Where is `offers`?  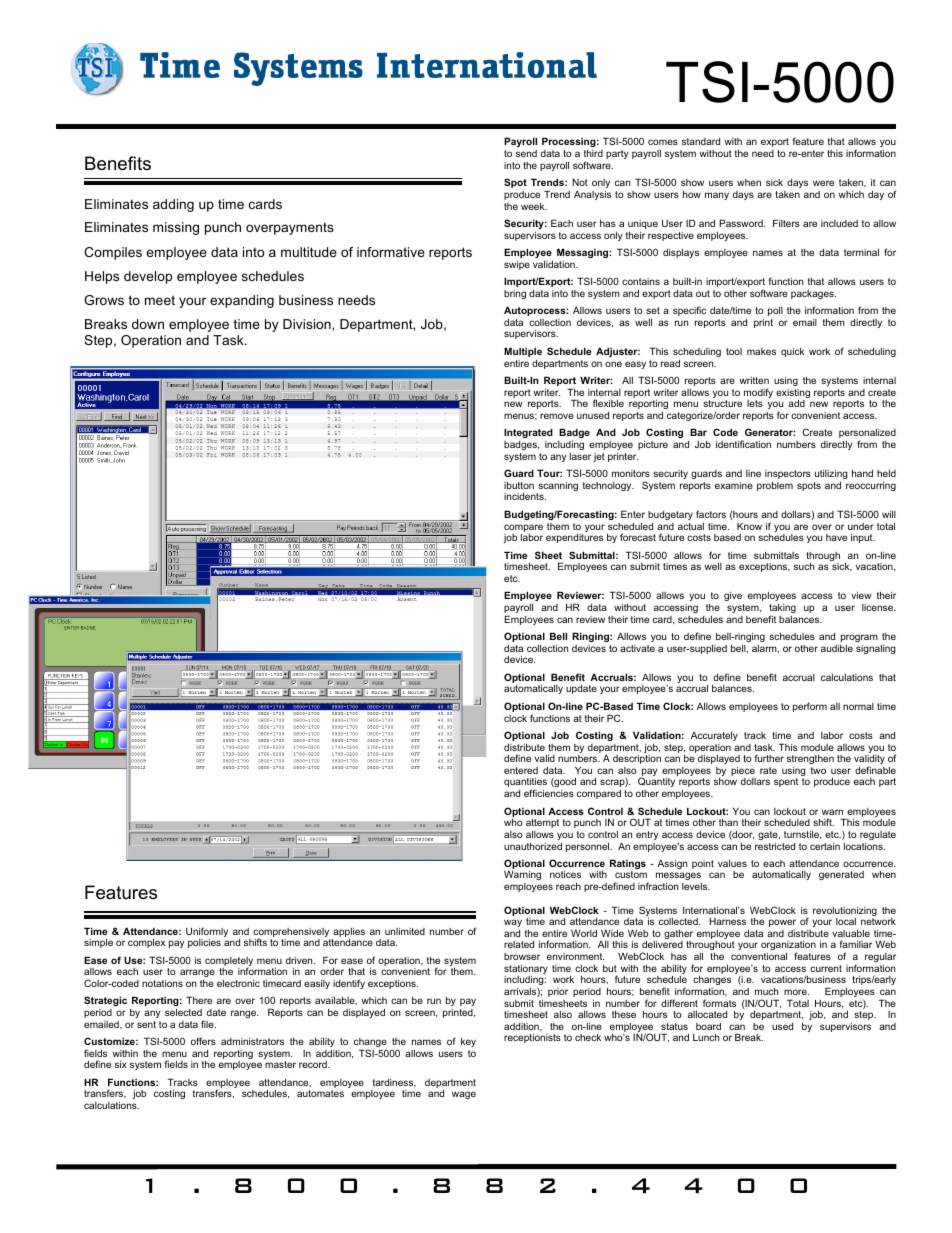 offers is located at coordinates (203, 1041).
